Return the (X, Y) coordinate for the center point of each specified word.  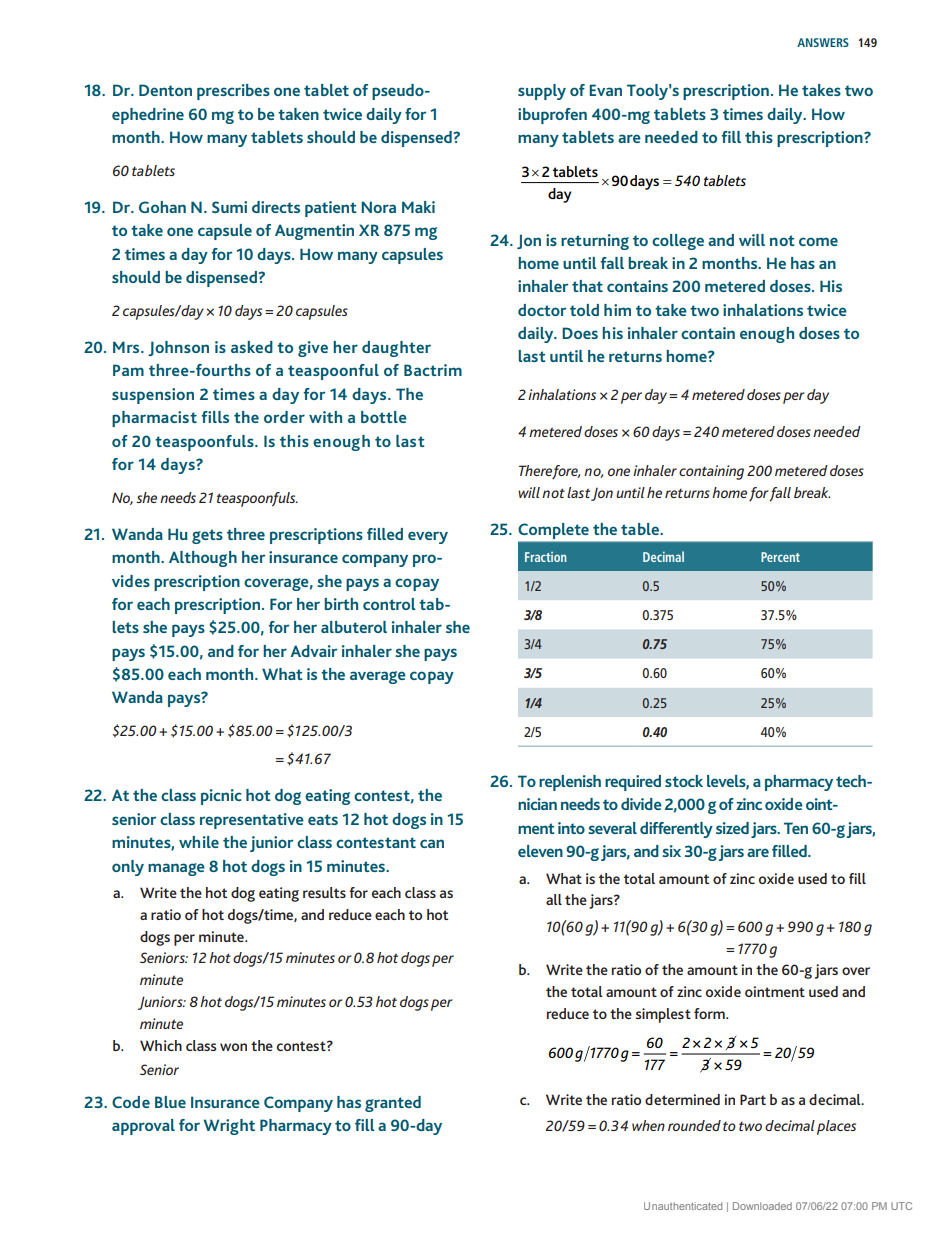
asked (252, 347)
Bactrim (433, 370)
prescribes (233, 92)
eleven (540, 851)
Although (203, 559)
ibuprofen (552, 116)
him (617, 310)
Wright (229, 1127)
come (818, 241)
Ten (796, 828)
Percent (780, 557)
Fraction (545, 557)
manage (176, 869)
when (648, 1125)
